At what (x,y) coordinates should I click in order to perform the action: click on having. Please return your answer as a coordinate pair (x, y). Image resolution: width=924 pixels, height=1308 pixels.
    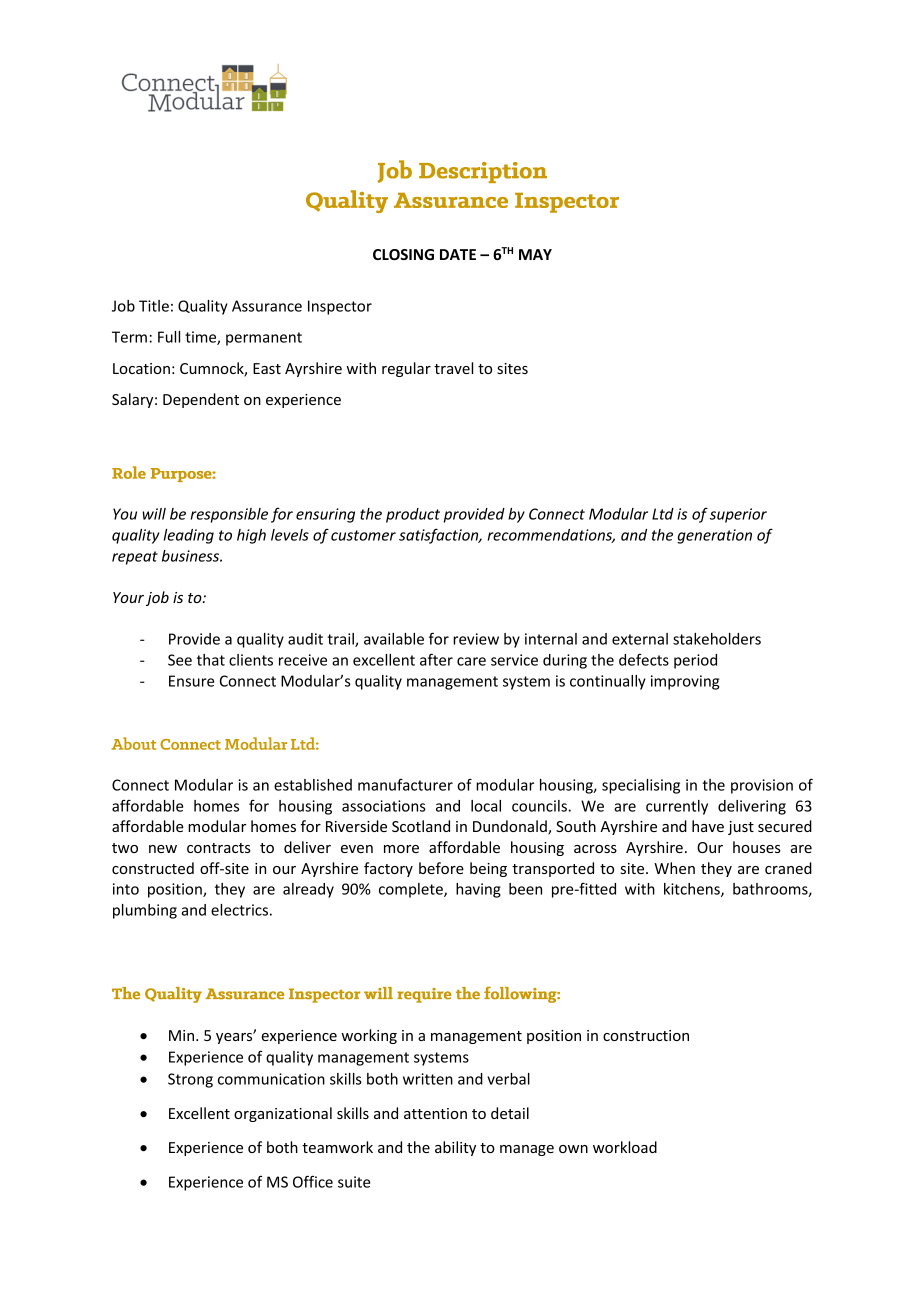
    Looking at the image, I should click on (478, 890).
